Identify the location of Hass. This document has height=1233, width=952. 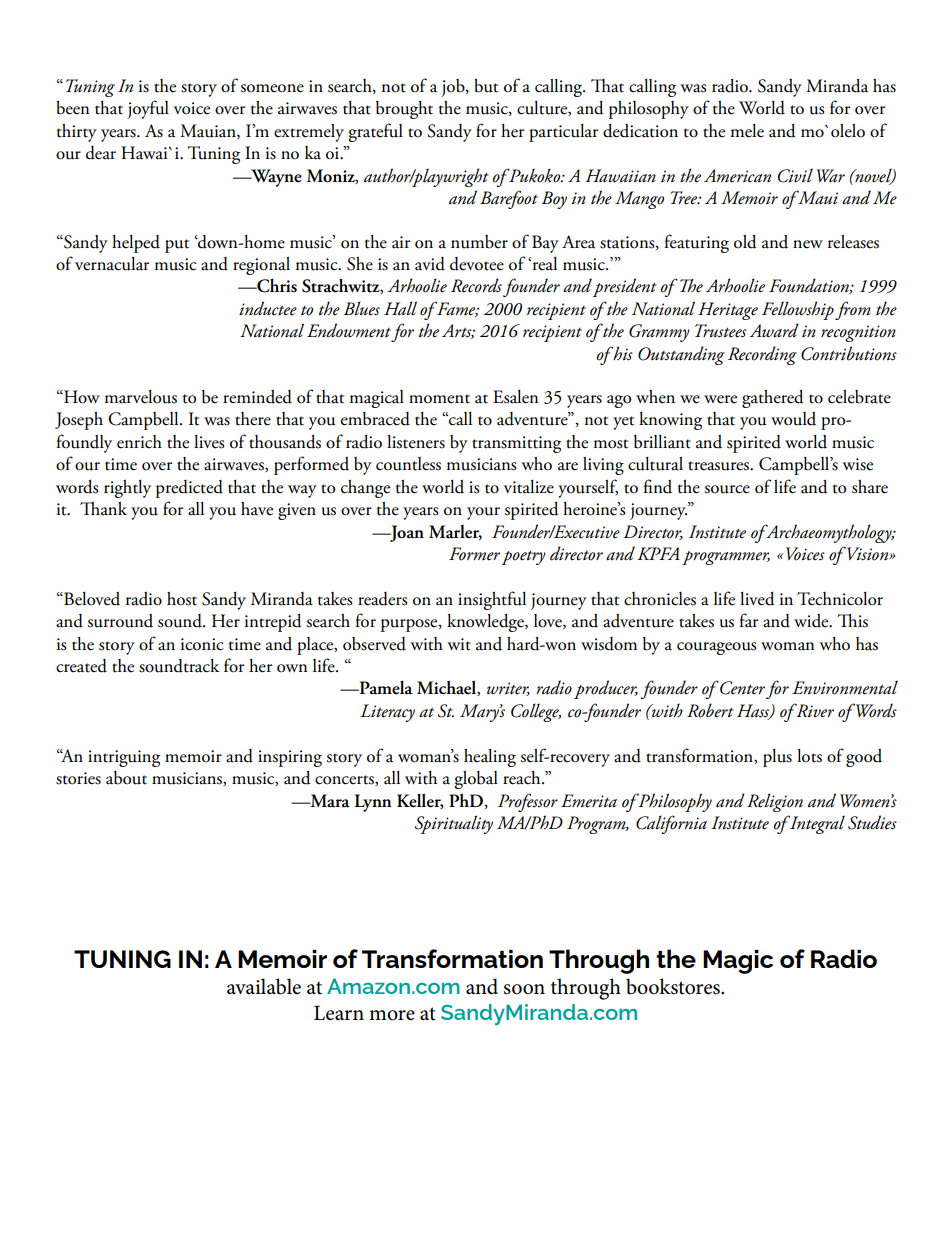
(754, 712).
